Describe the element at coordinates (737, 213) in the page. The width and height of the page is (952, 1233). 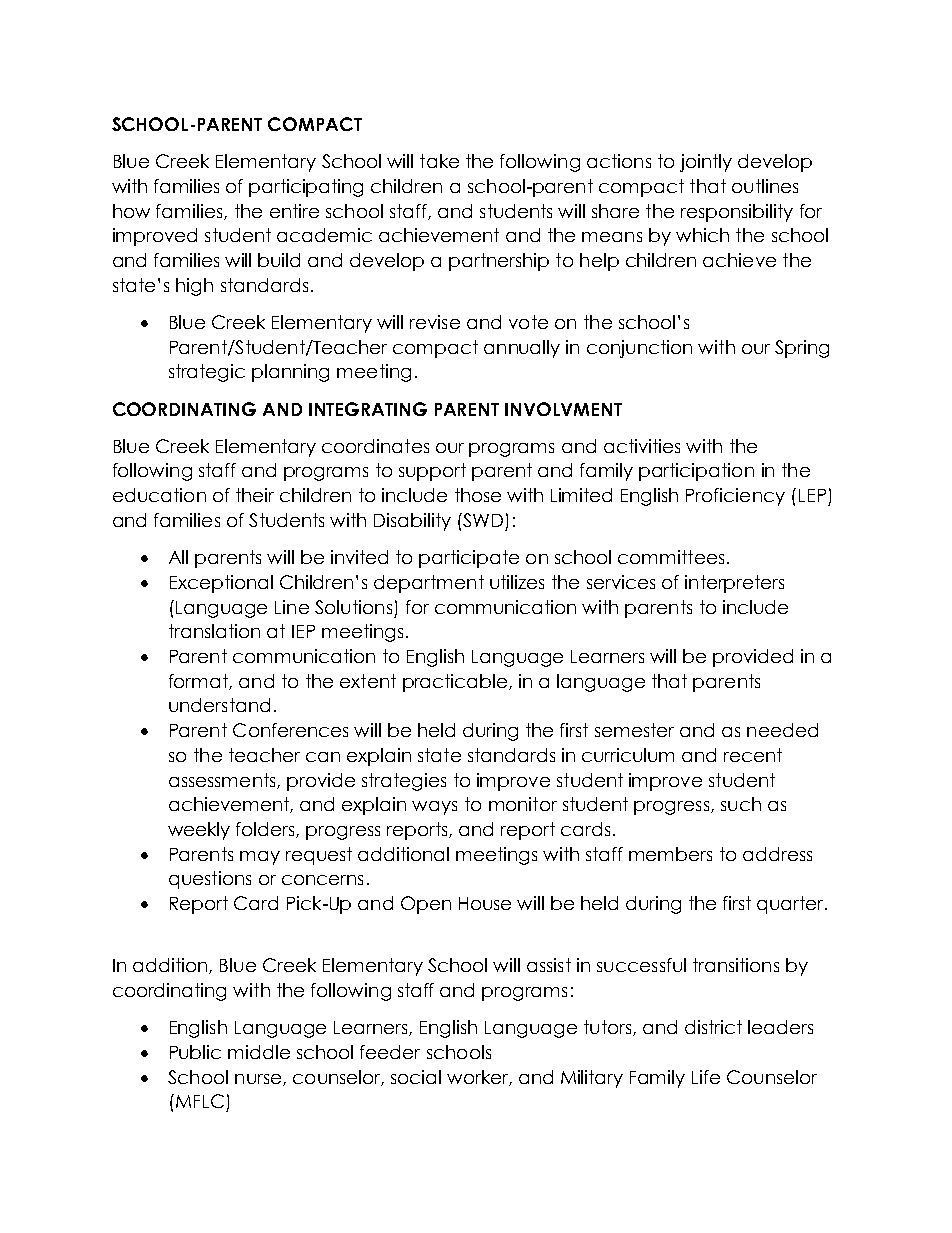
I see `responsibility` at that location.
